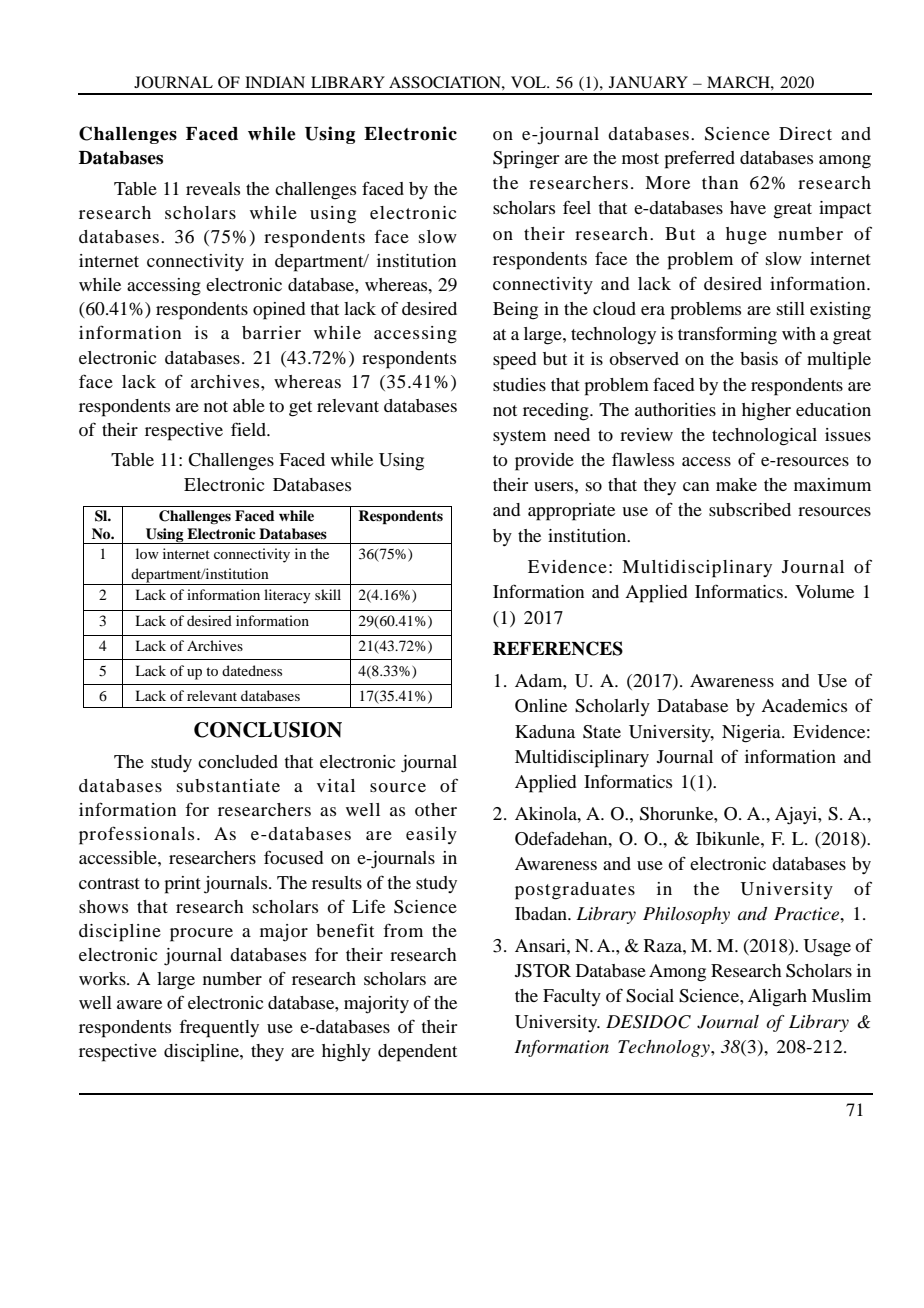 Image resolution: width=924 pixels, height=1308 pixels. Describe the element at coordinates (287, 596) in the screenshot. I see `literacy` at that location.
